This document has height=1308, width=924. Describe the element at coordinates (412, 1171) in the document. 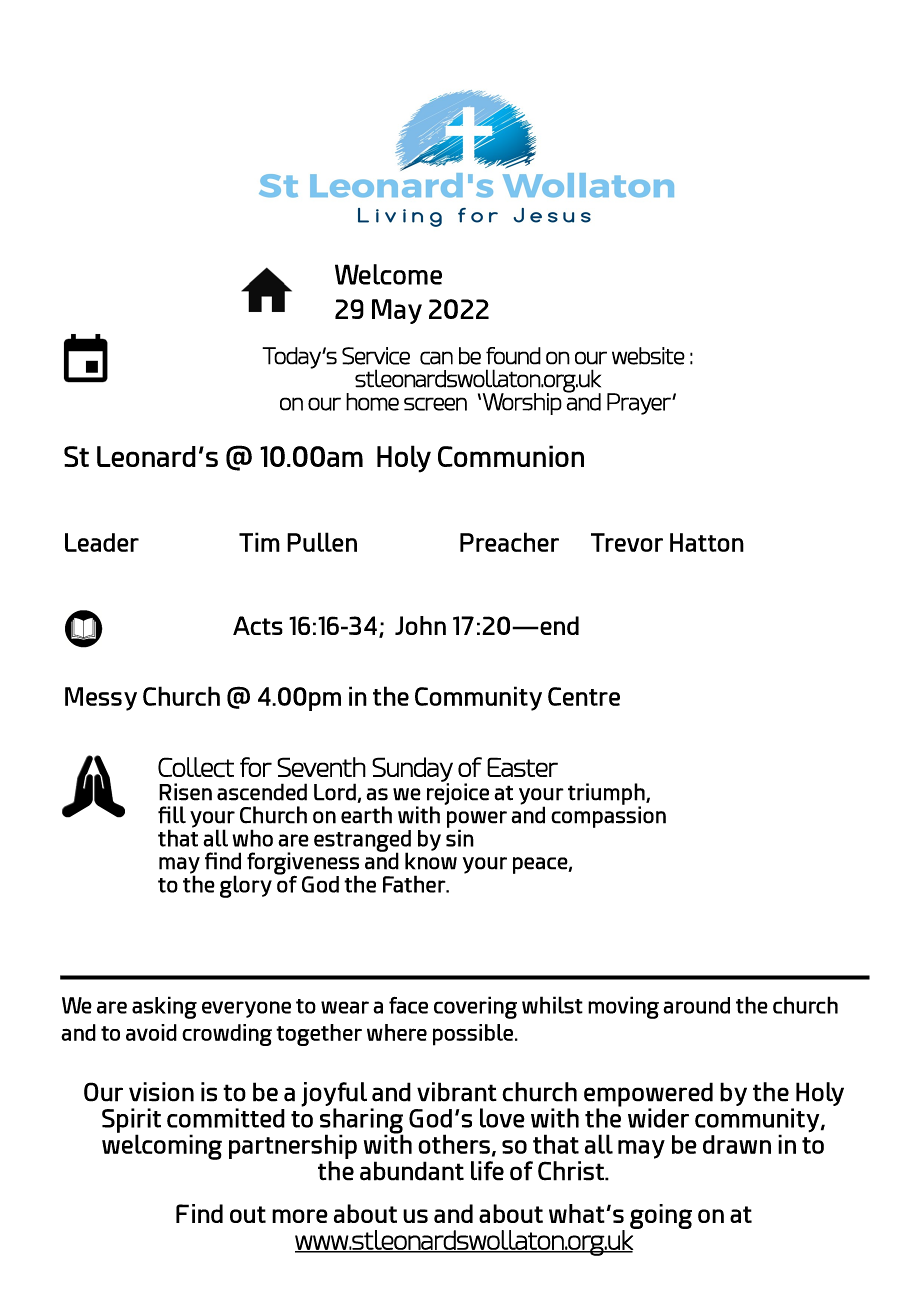

I see `abundant` at that location.
